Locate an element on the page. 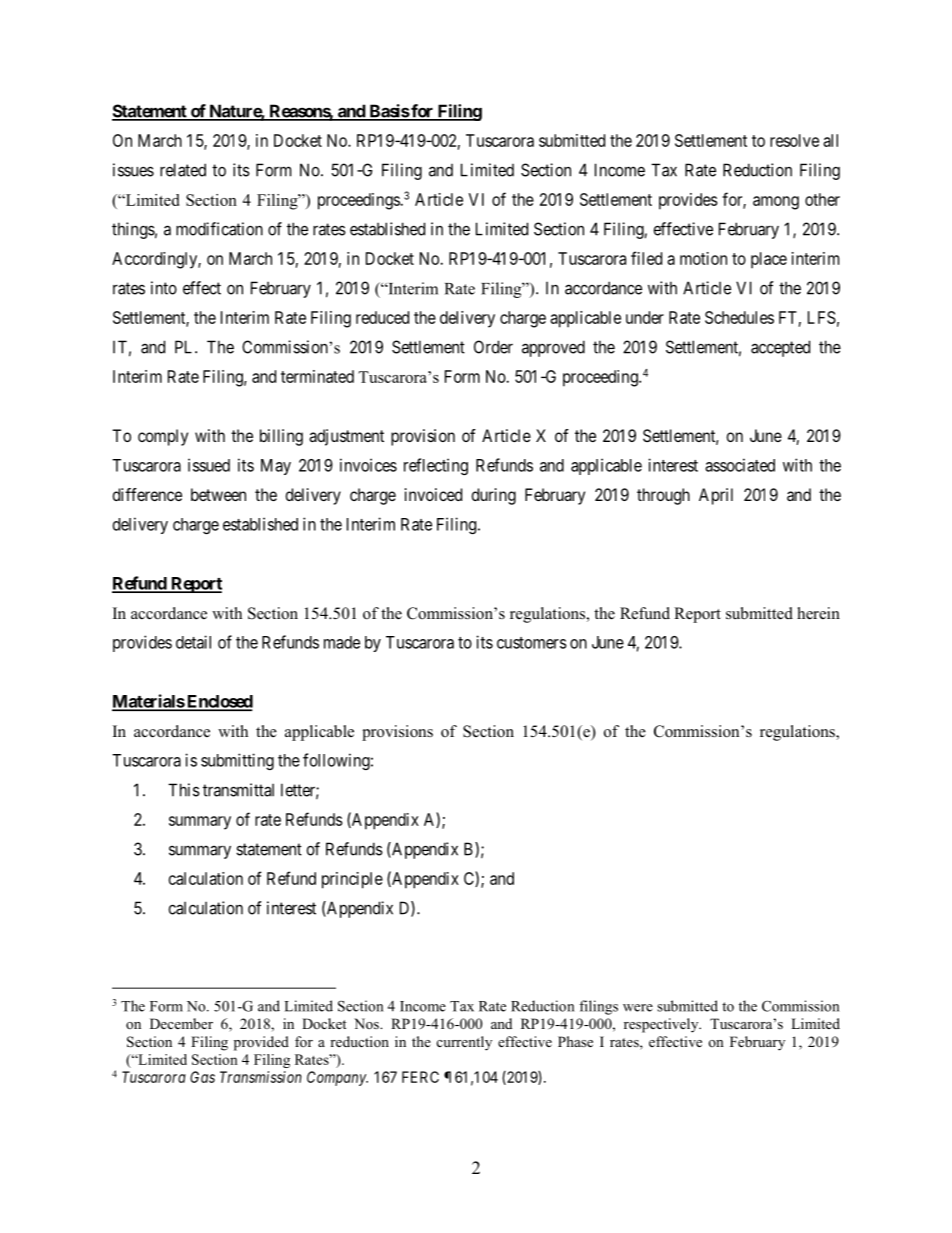 This image has height=1233, width=952. customers is located at coordinates (532, 643).
